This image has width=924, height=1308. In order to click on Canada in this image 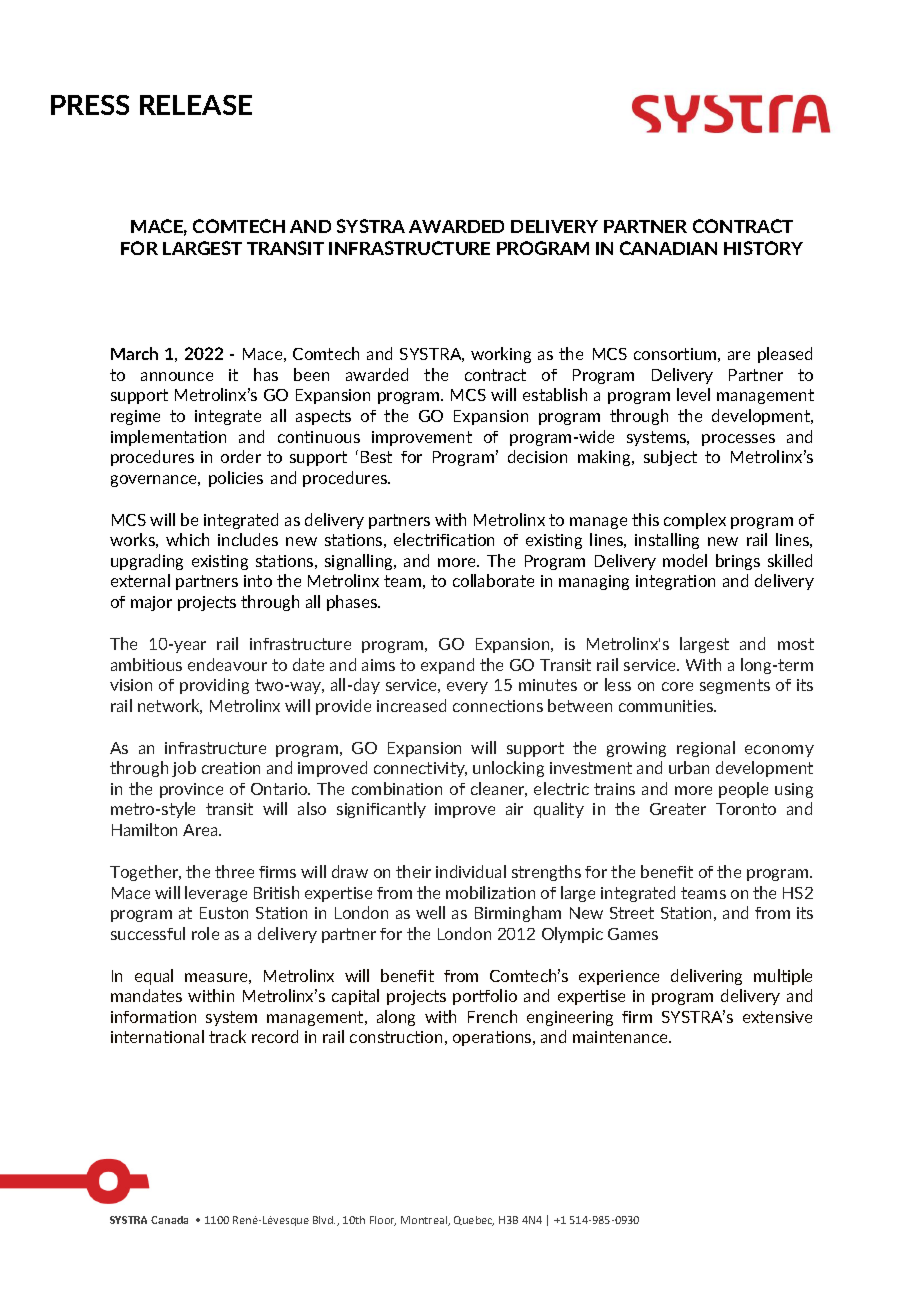, I will do `click(169, 1220)`.
